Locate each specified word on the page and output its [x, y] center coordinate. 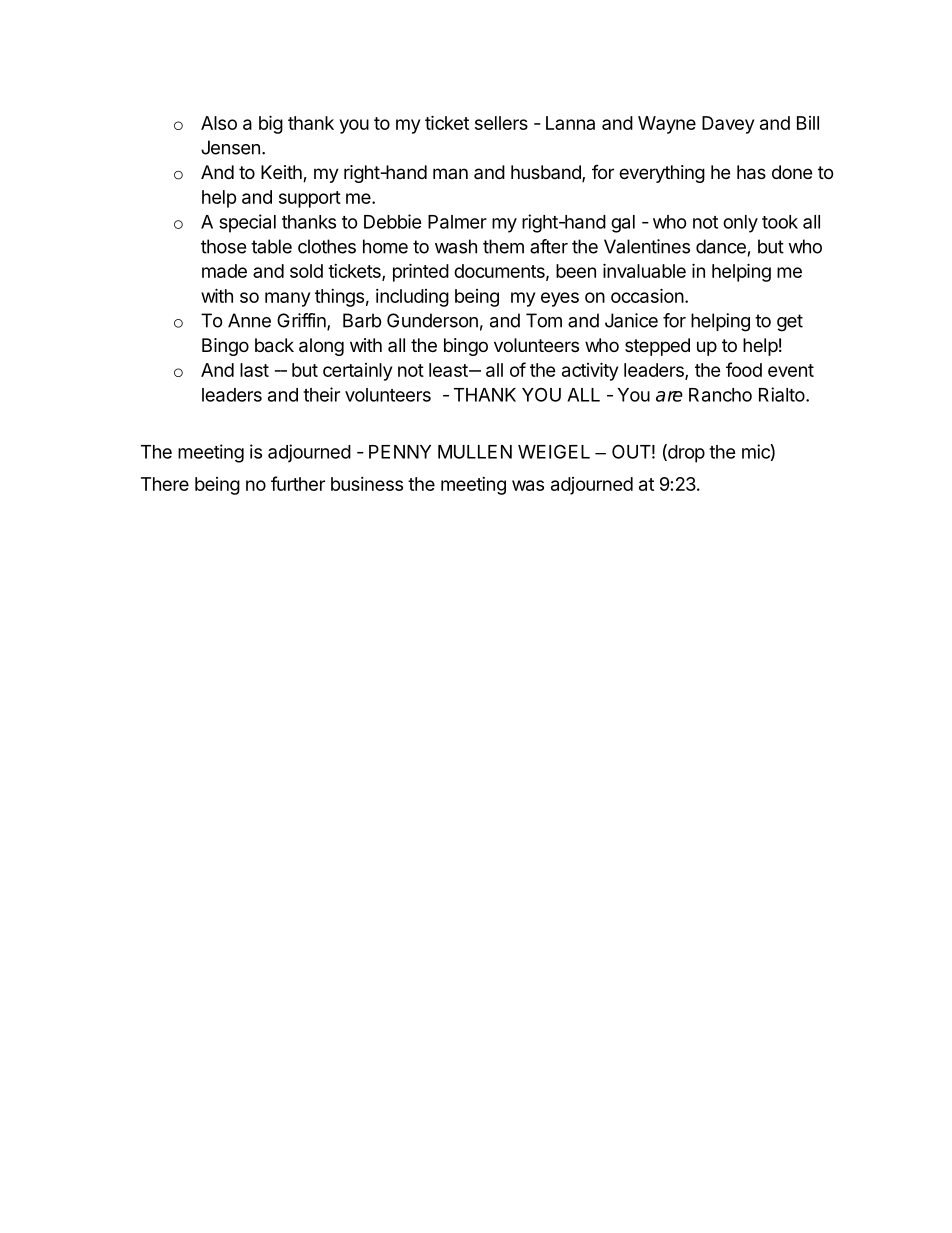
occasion [647, 295]
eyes [560, 299]
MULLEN [475, 452]
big [271, 124]
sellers [501, 123]
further [298, 483]
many [287, 299]
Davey [728, 125]
